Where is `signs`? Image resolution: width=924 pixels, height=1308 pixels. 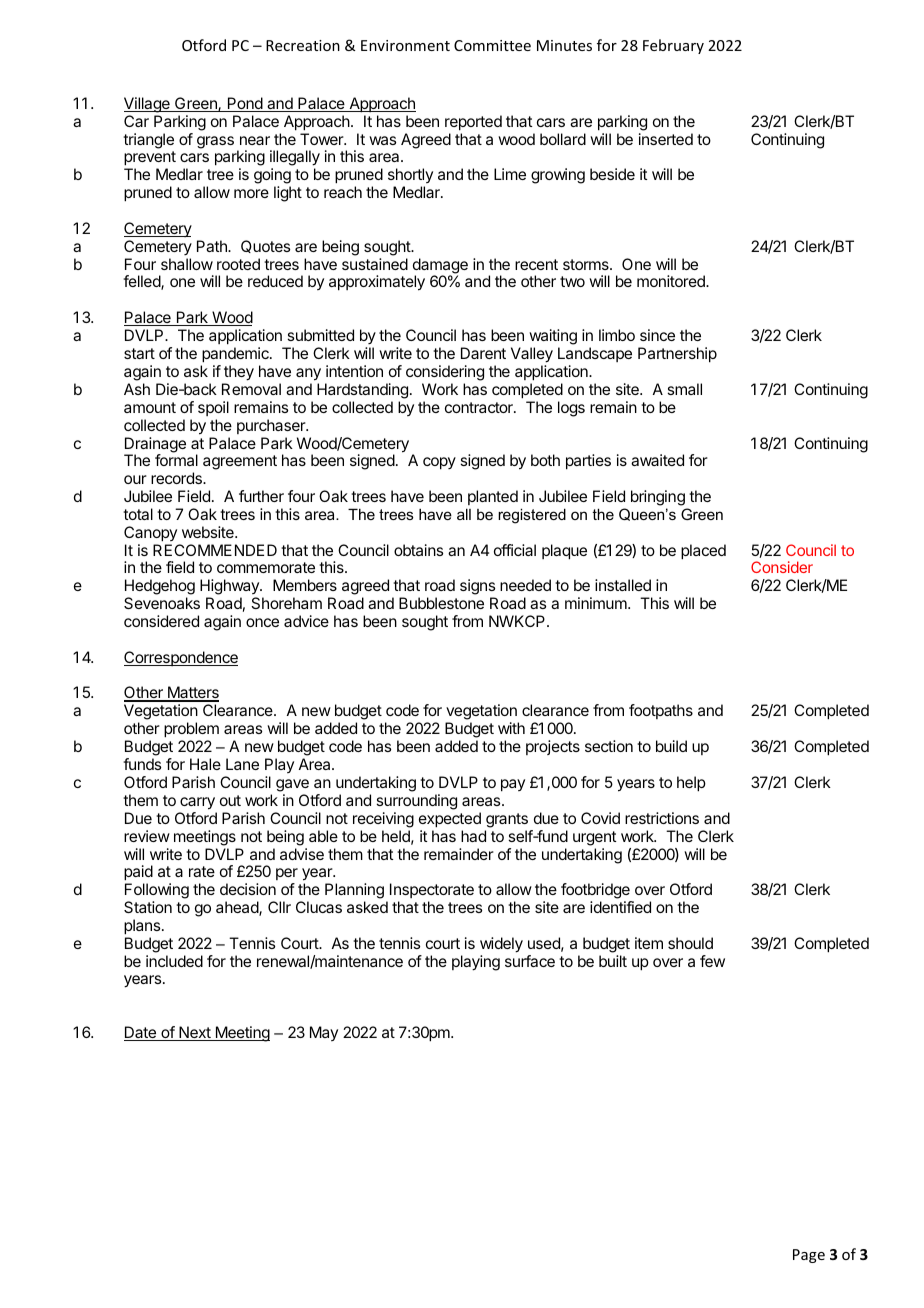
signs is located at coordinates (477, 588).
